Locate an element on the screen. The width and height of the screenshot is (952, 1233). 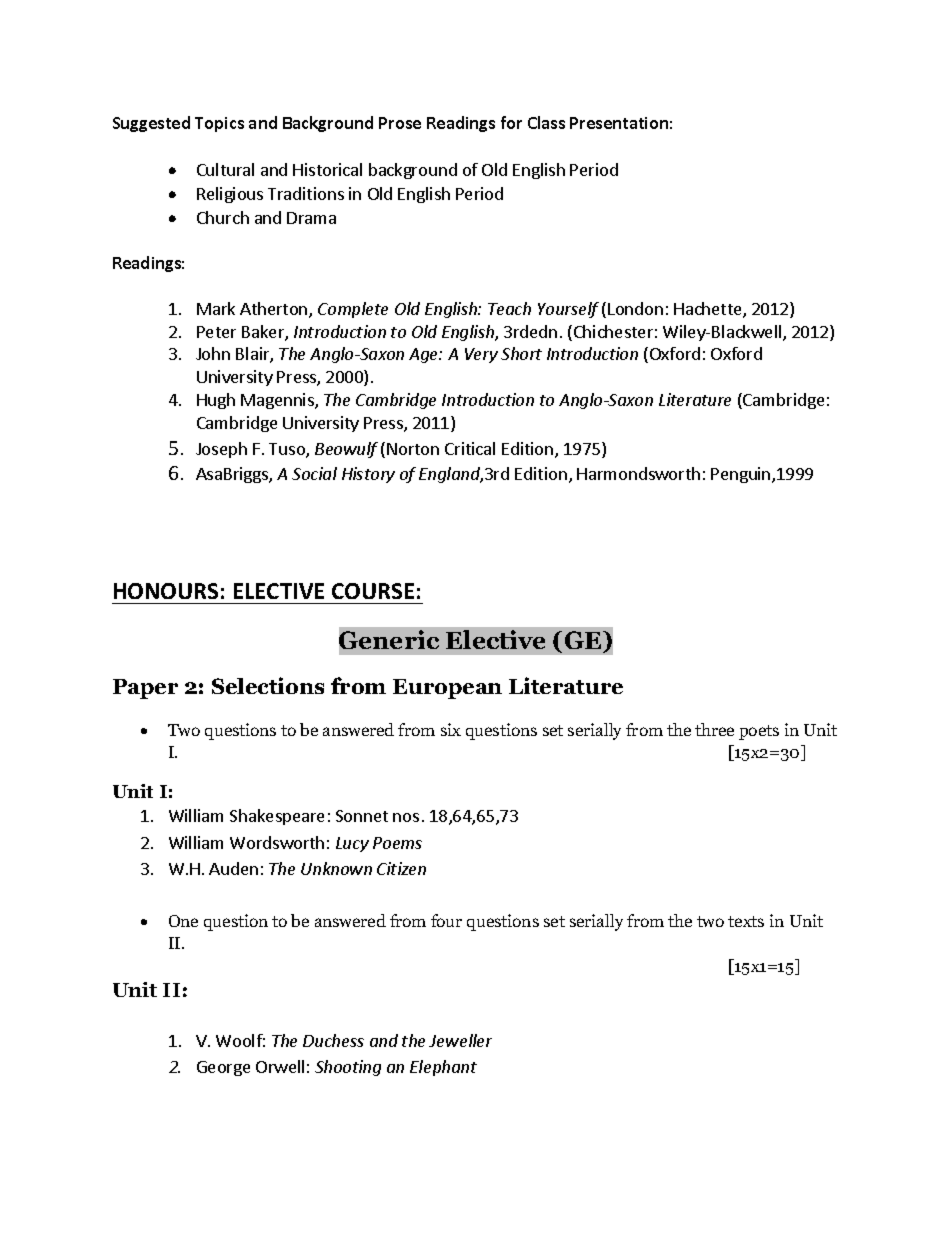
Joseph is located at coordinates (221, 450).
